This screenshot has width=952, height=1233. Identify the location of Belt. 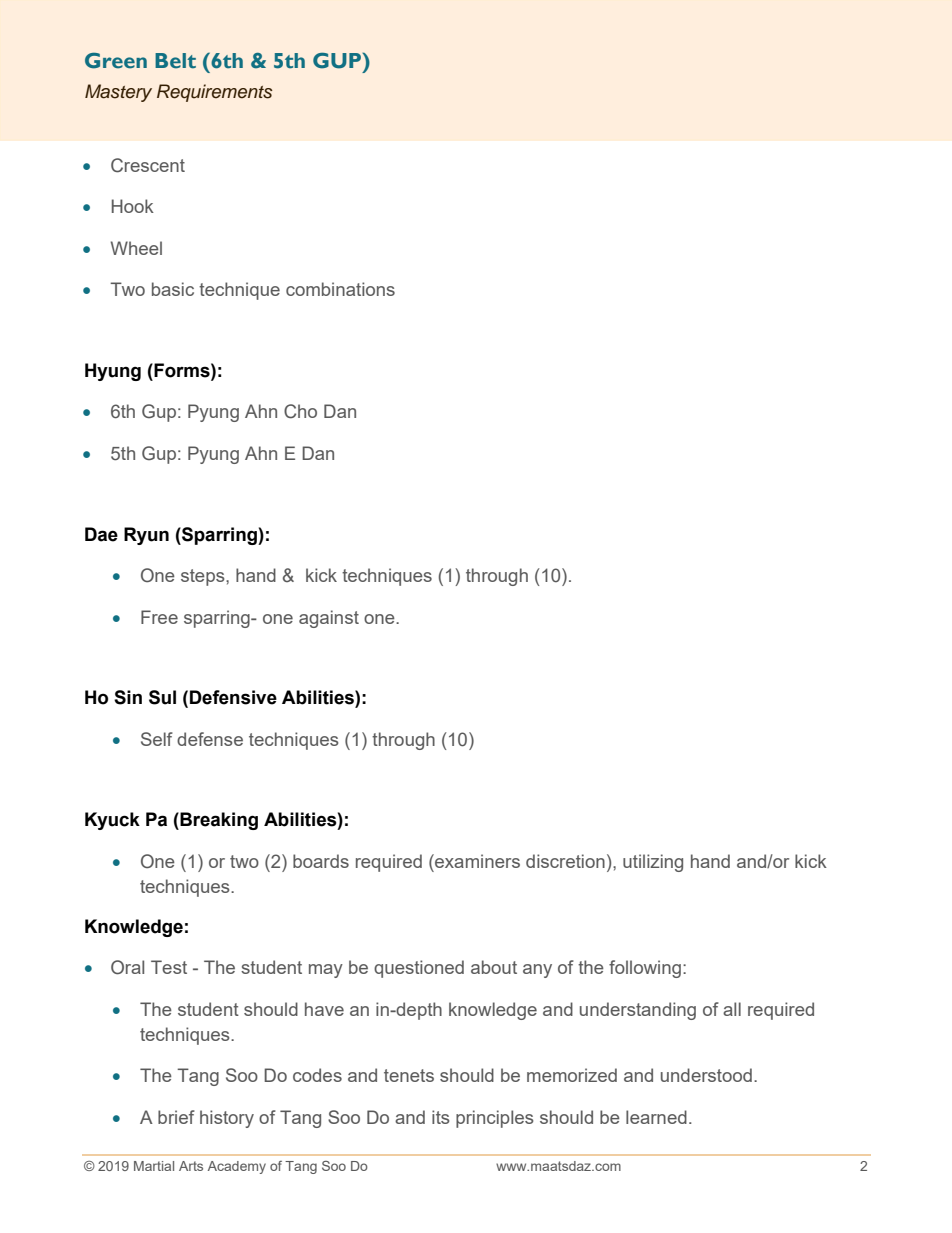
(175, 61).
